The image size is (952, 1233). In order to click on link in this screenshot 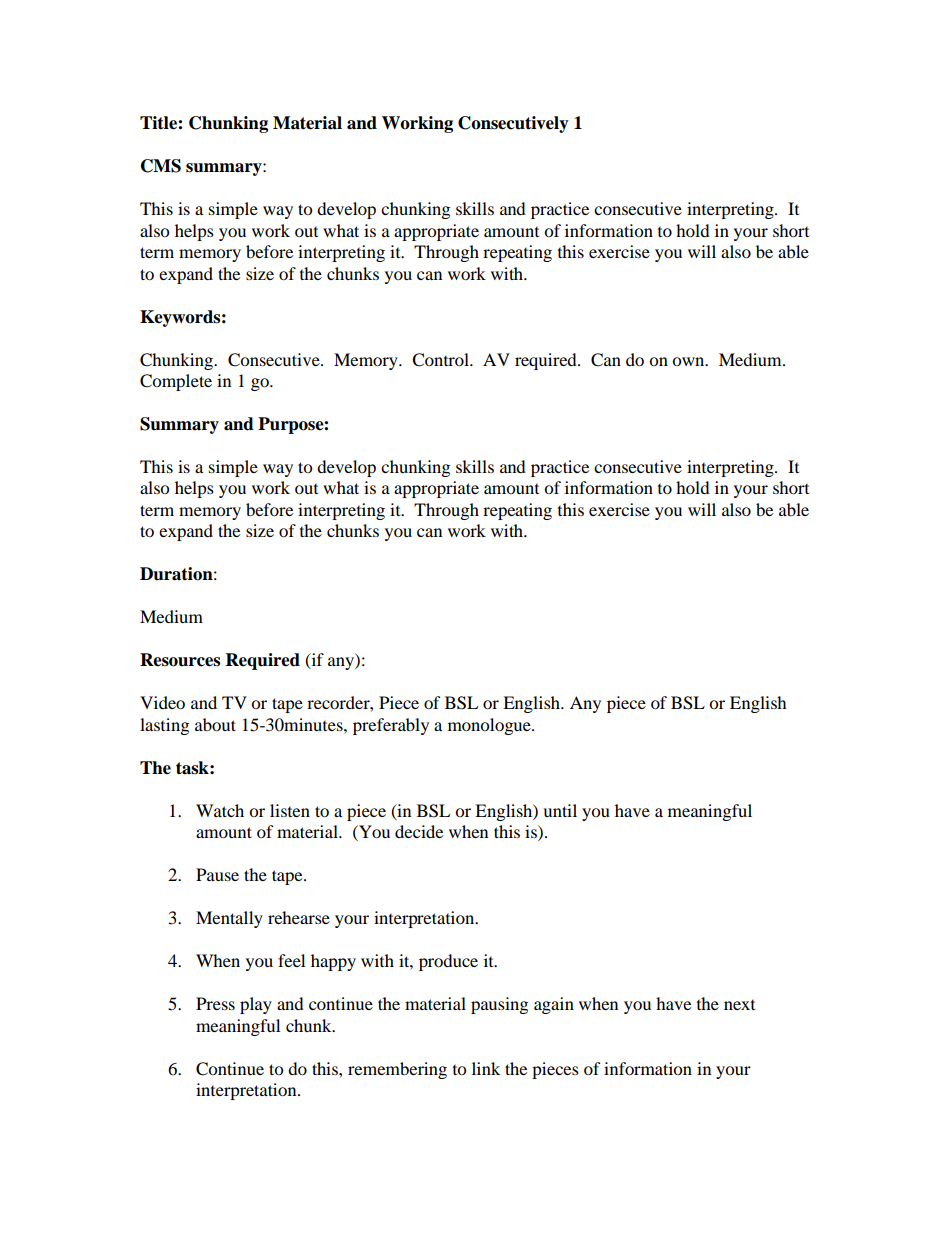, I will do `click(486, 1068)`.
